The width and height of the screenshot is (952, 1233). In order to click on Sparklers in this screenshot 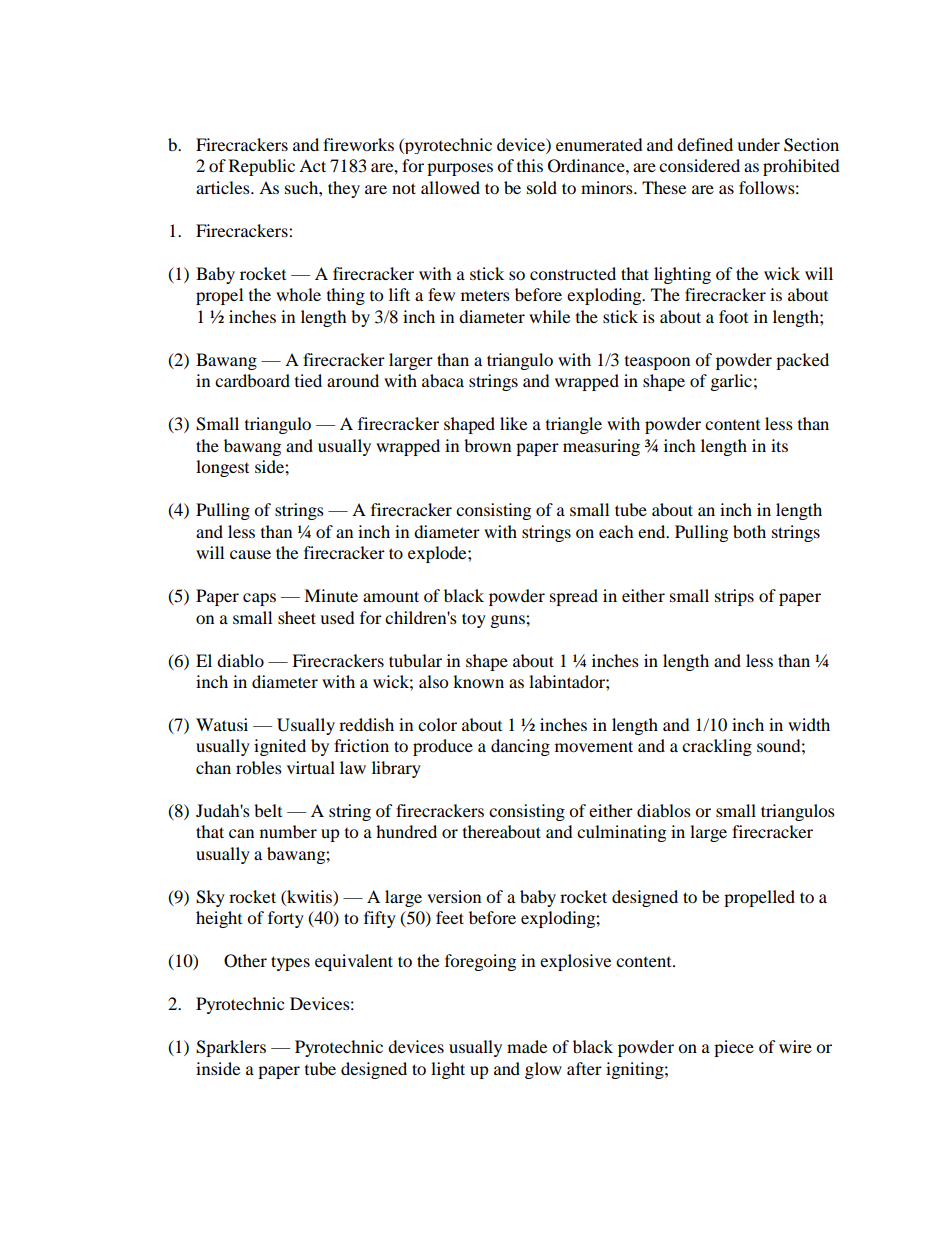, I will do `click(231, 1048)`.
